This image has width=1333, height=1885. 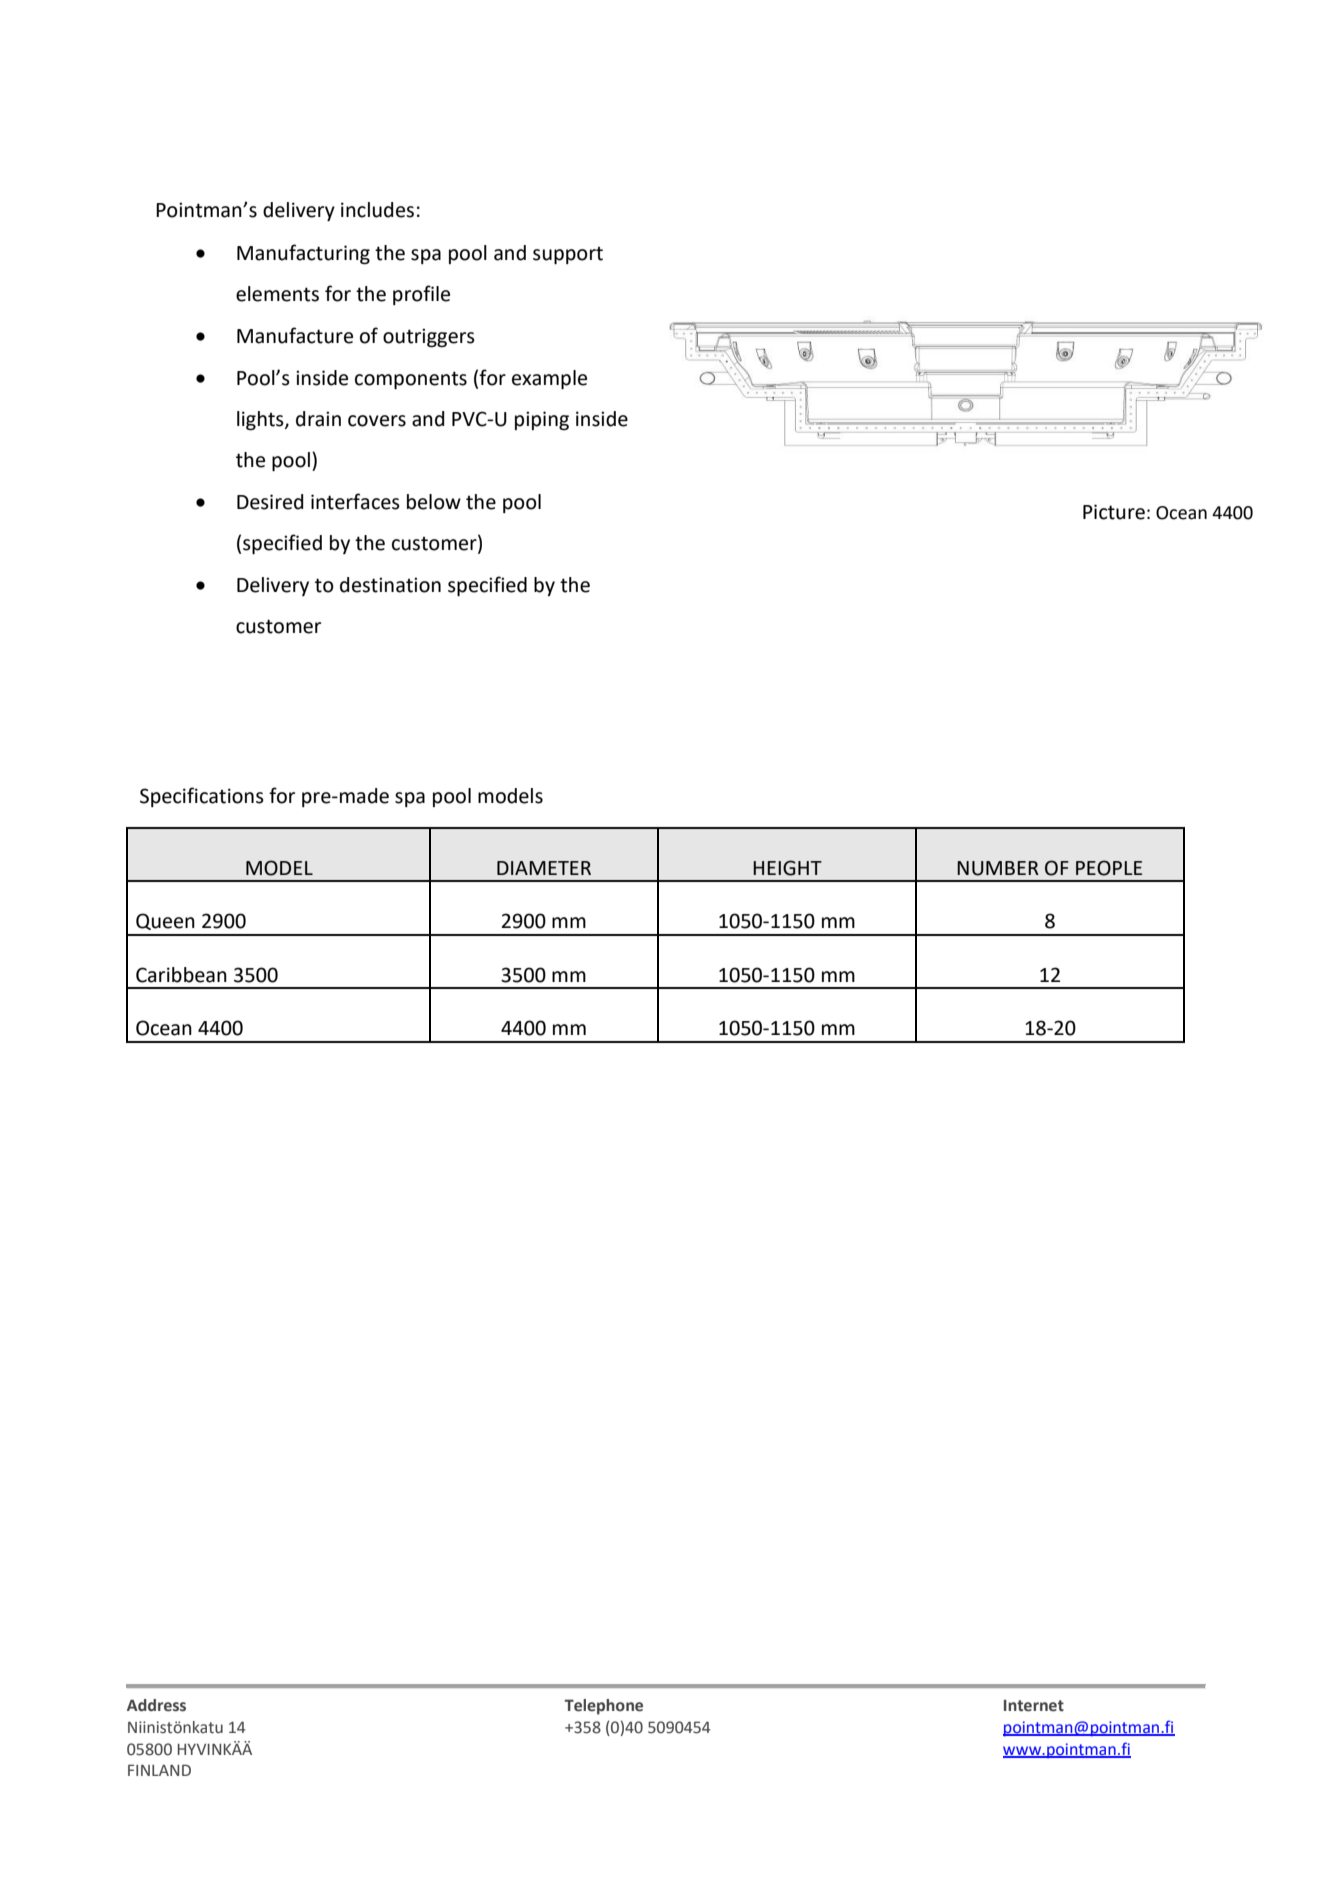 What do you see at coordinates (159, 1770) in the image?
I see `FINLAND` at bounding box center [159, 1770].
